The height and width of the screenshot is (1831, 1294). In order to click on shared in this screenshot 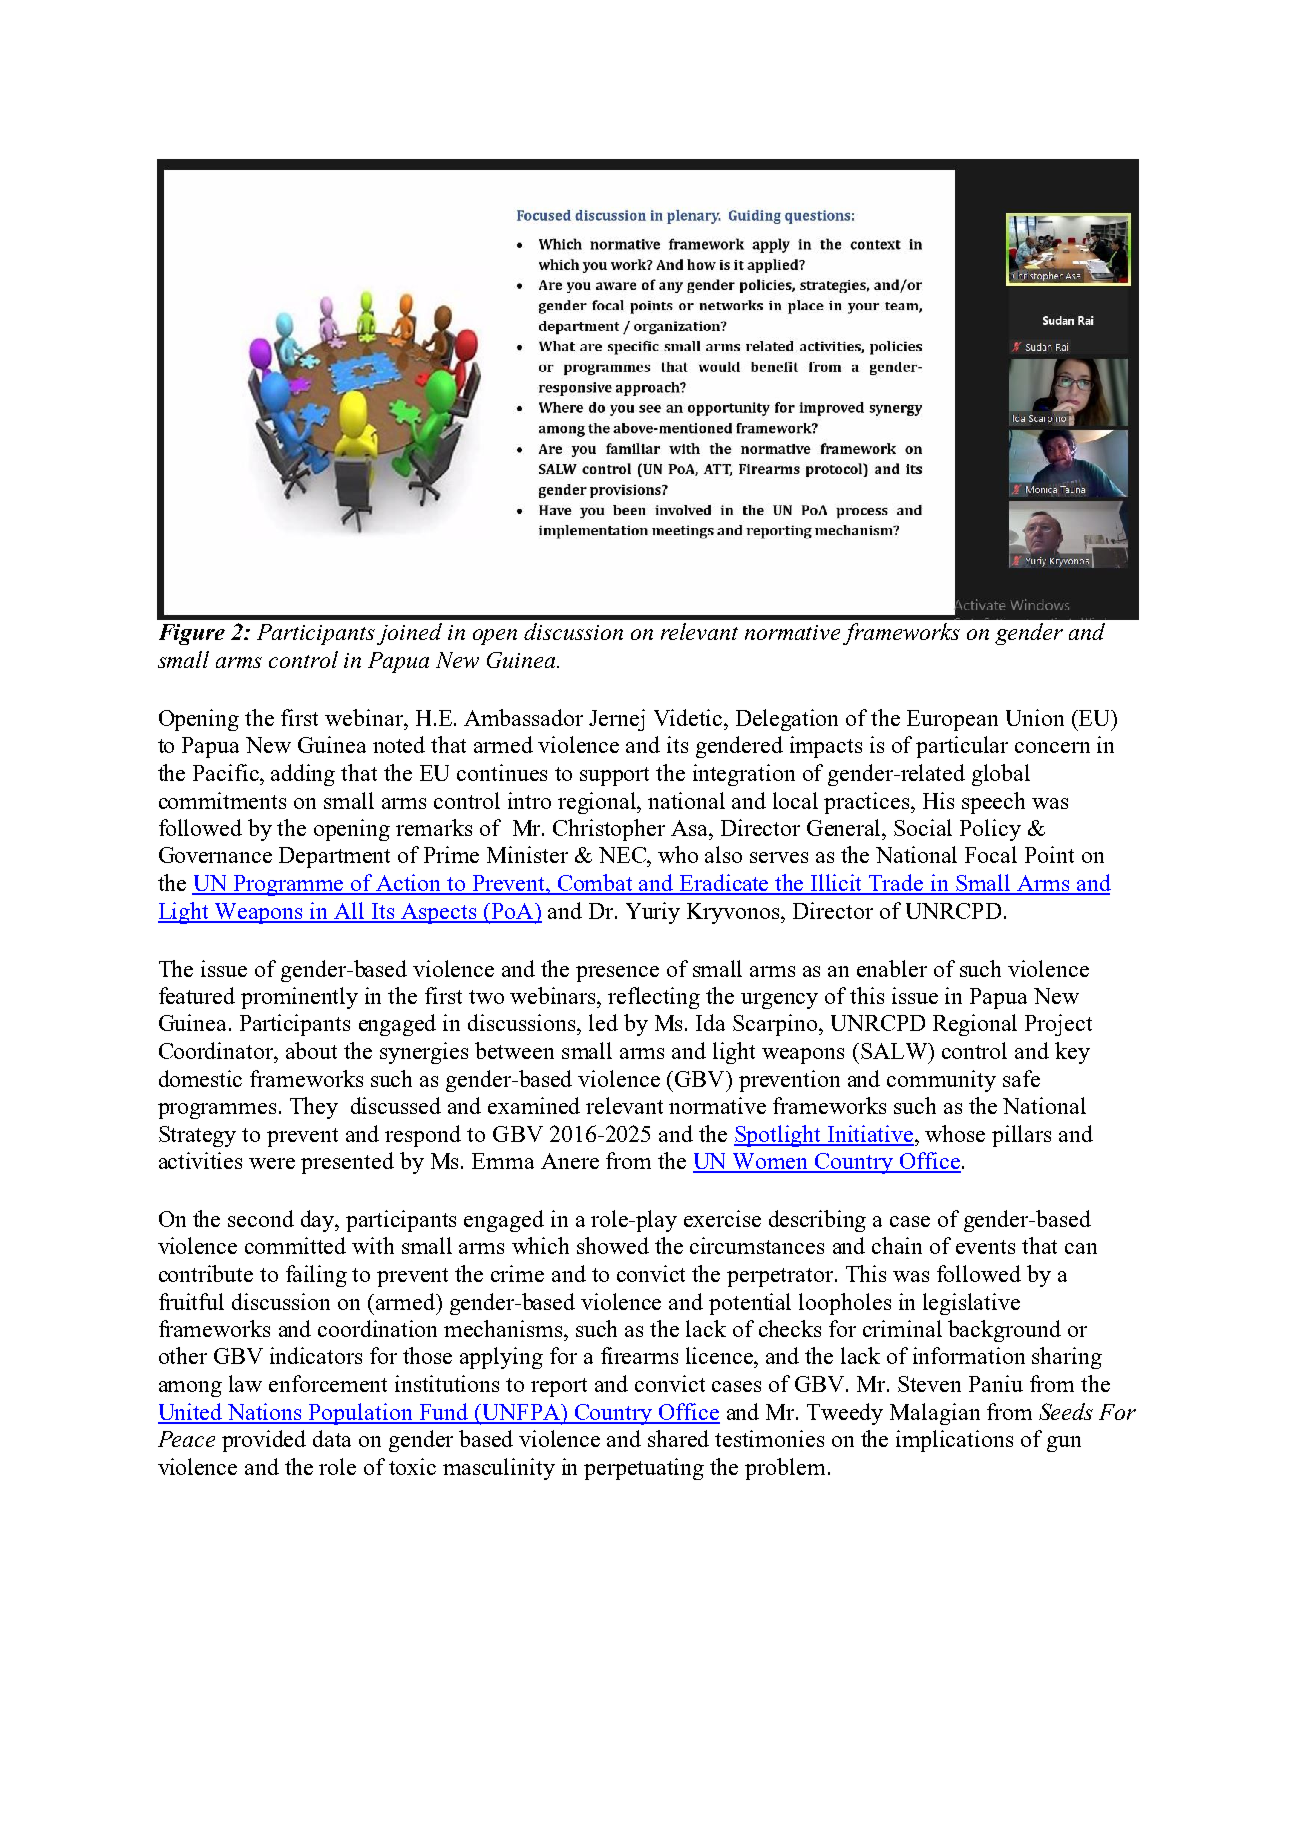, I will do `click(678, 1438)`.
